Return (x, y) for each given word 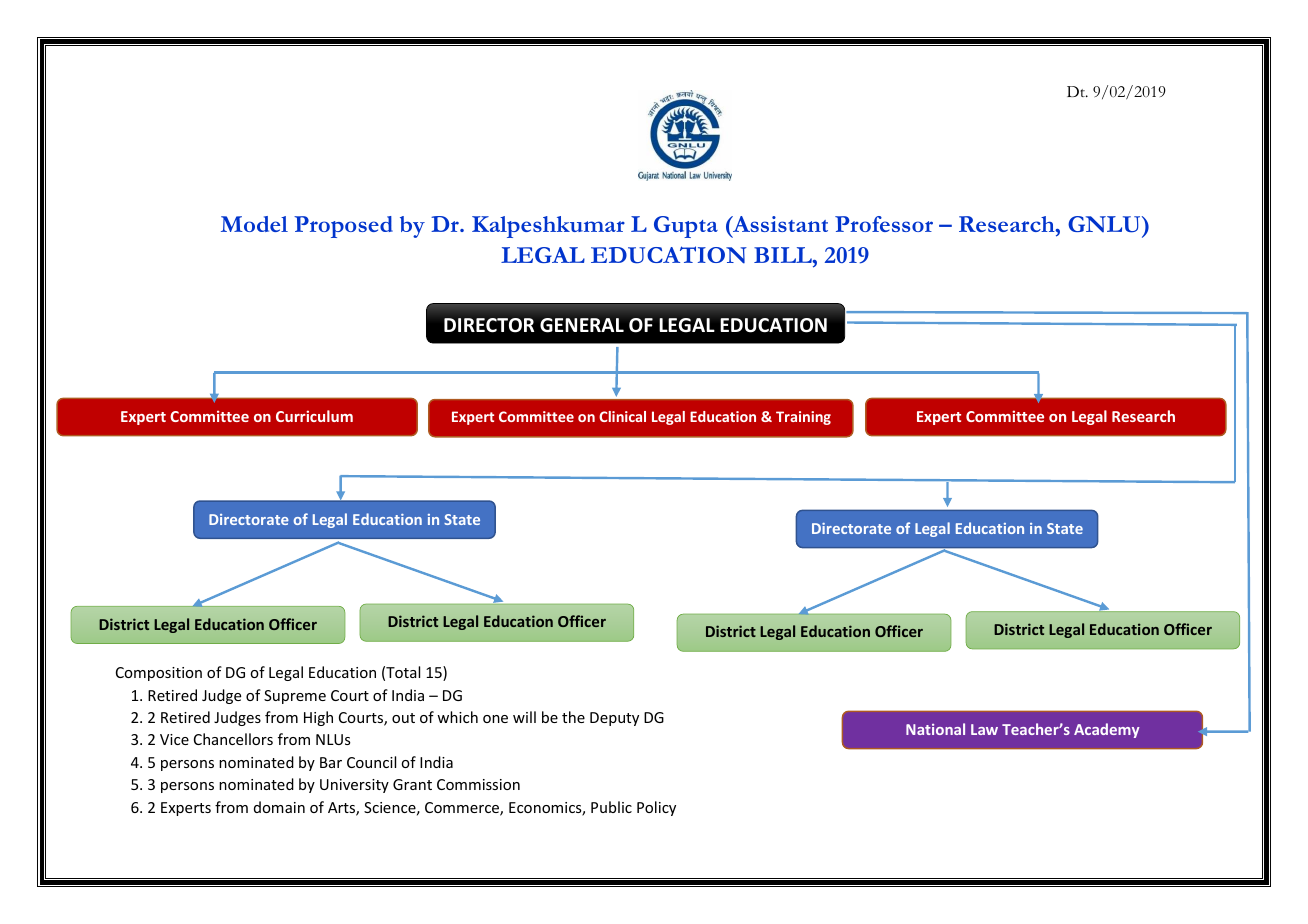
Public (611, 807)
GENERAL (582, 325)
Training (803, 418)
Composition (159, 674)
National (935, 729)
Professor (884, 224)
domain (279, 807)
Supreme (295, 697)
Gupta (686, 227)
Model (254, 224)
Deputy (614, 719)
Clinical (622, 416)
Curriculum (314, 416)
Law (984, 729)
